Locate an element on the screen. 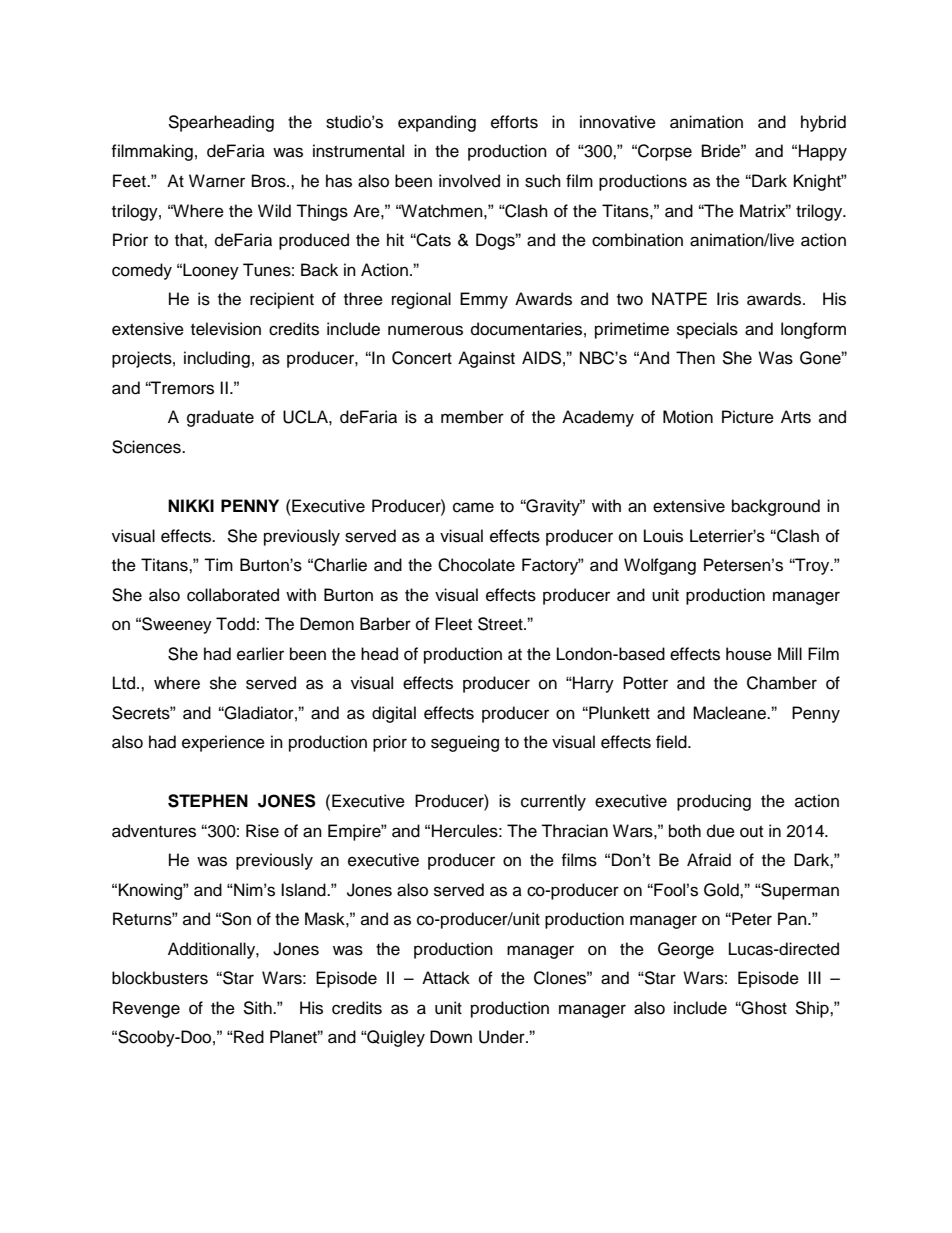  Warner is located at coordinates (217, 181).
